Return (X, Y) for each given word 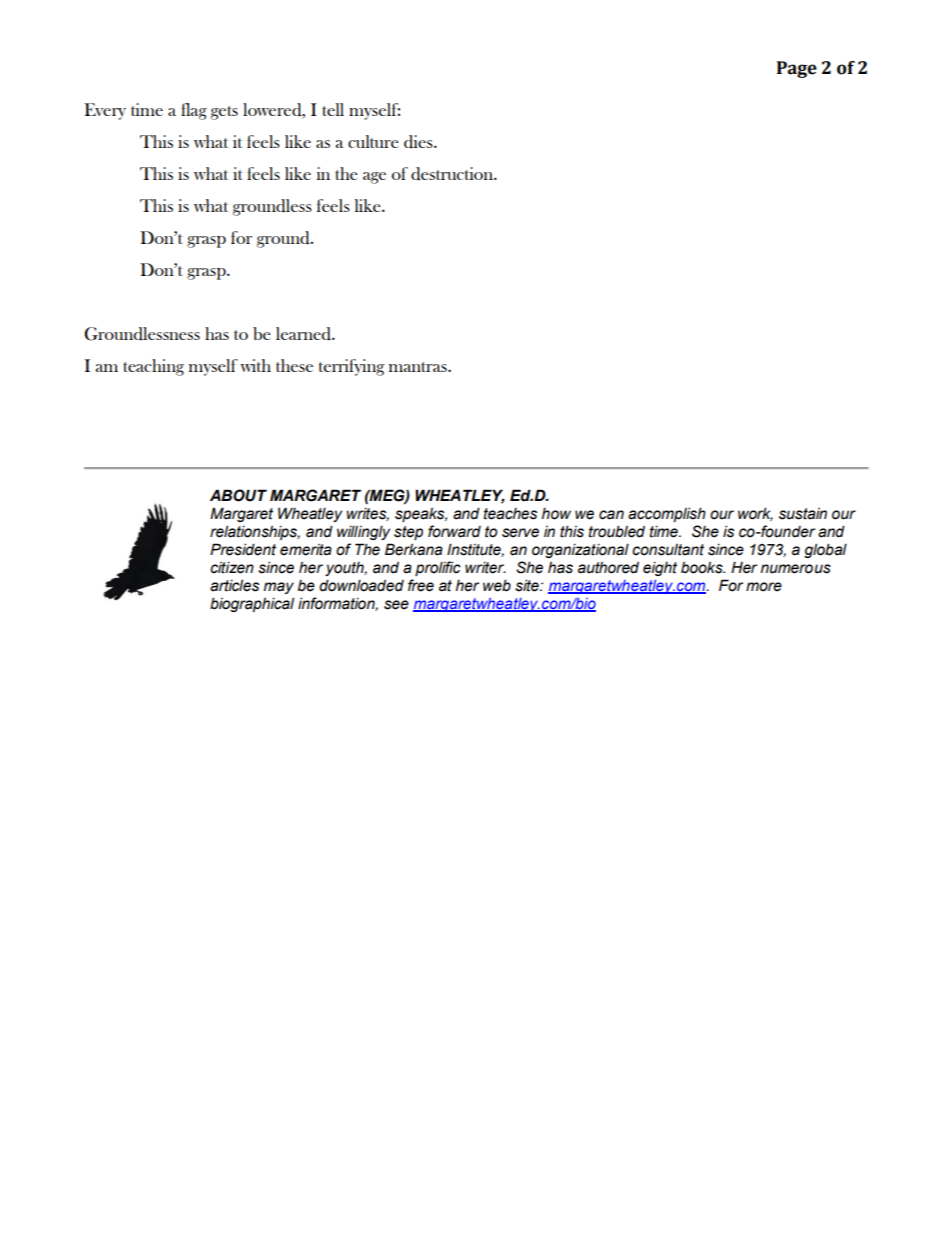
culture (373, 141)
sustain (803, 514)
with (255, 365)
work (755, 514)
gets (224, 113)
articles (234, 585)
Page (797, 69)
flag (194, 111)
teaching (153, 367)
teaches (510, 514)
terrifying (351, 367)
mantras (419, 367)
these (294, 365)
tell (333, 109)
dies (419, 142)
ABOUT (238, 495)
